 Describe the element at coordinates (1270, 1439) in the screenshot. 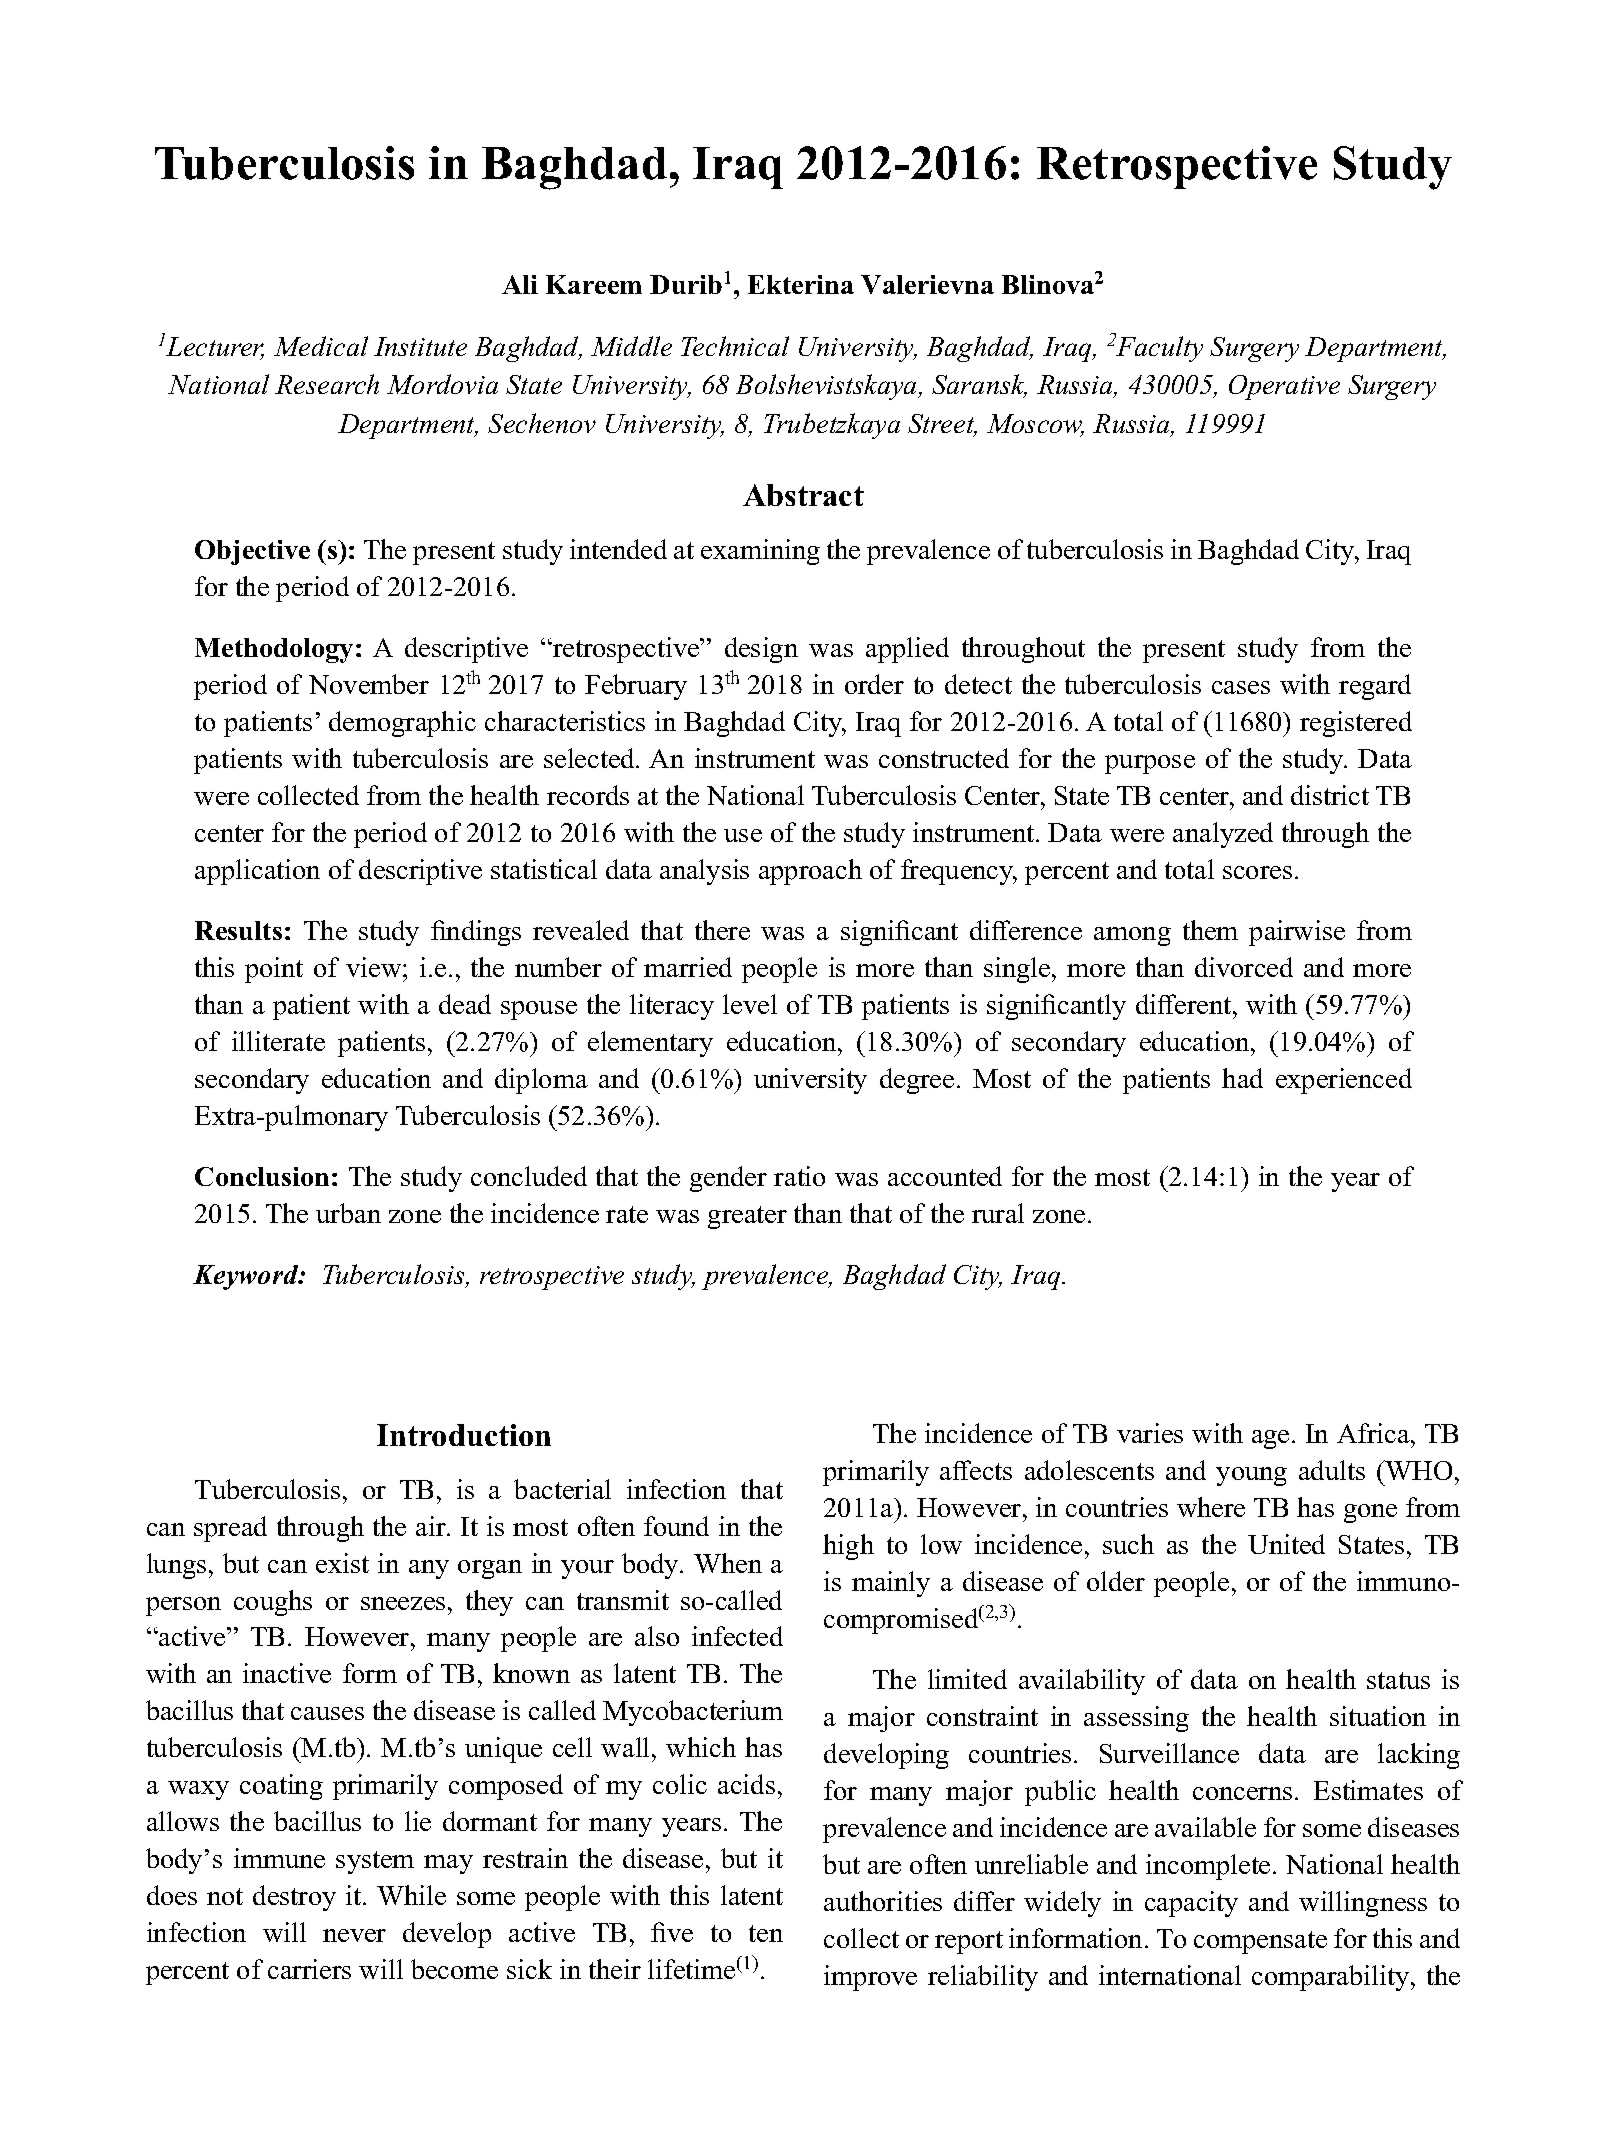

I see `age` at that location.
